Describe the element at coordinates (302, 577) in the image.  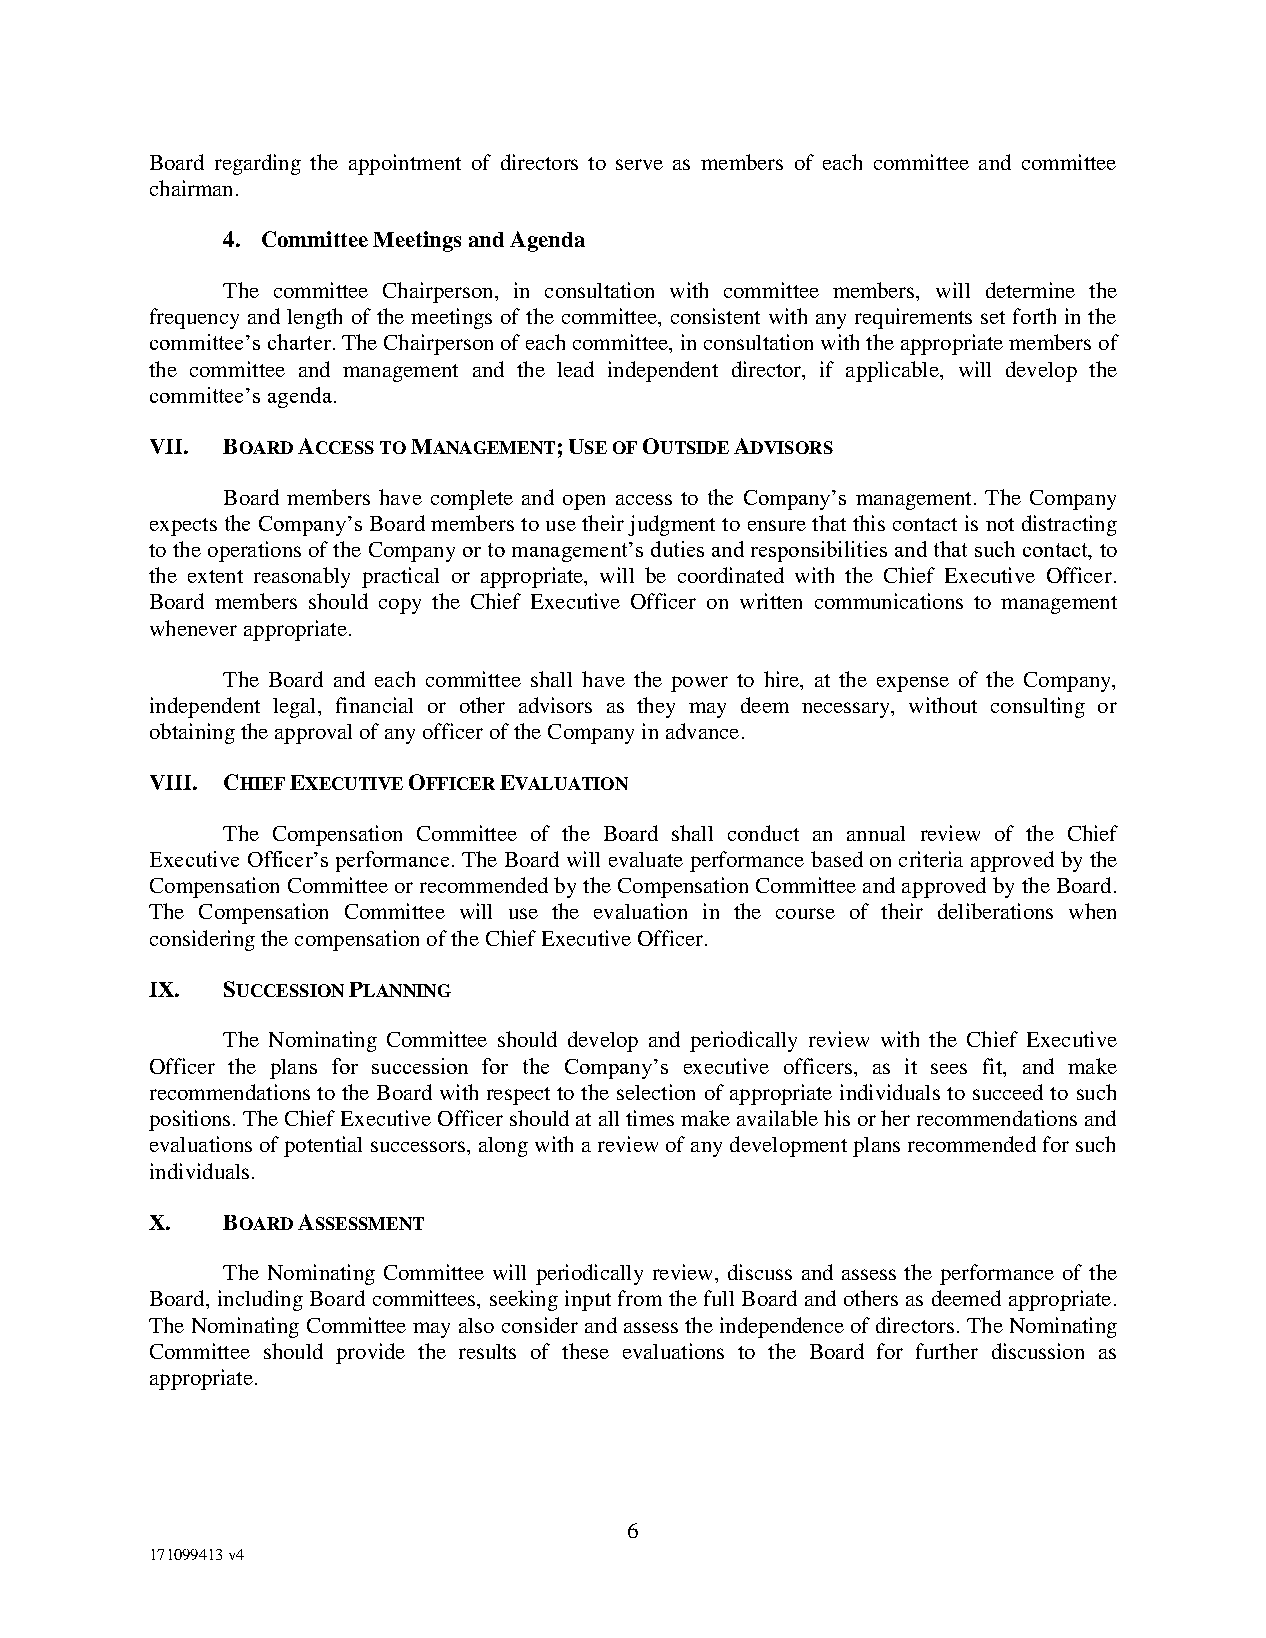
I see `reasonably` at that location.
